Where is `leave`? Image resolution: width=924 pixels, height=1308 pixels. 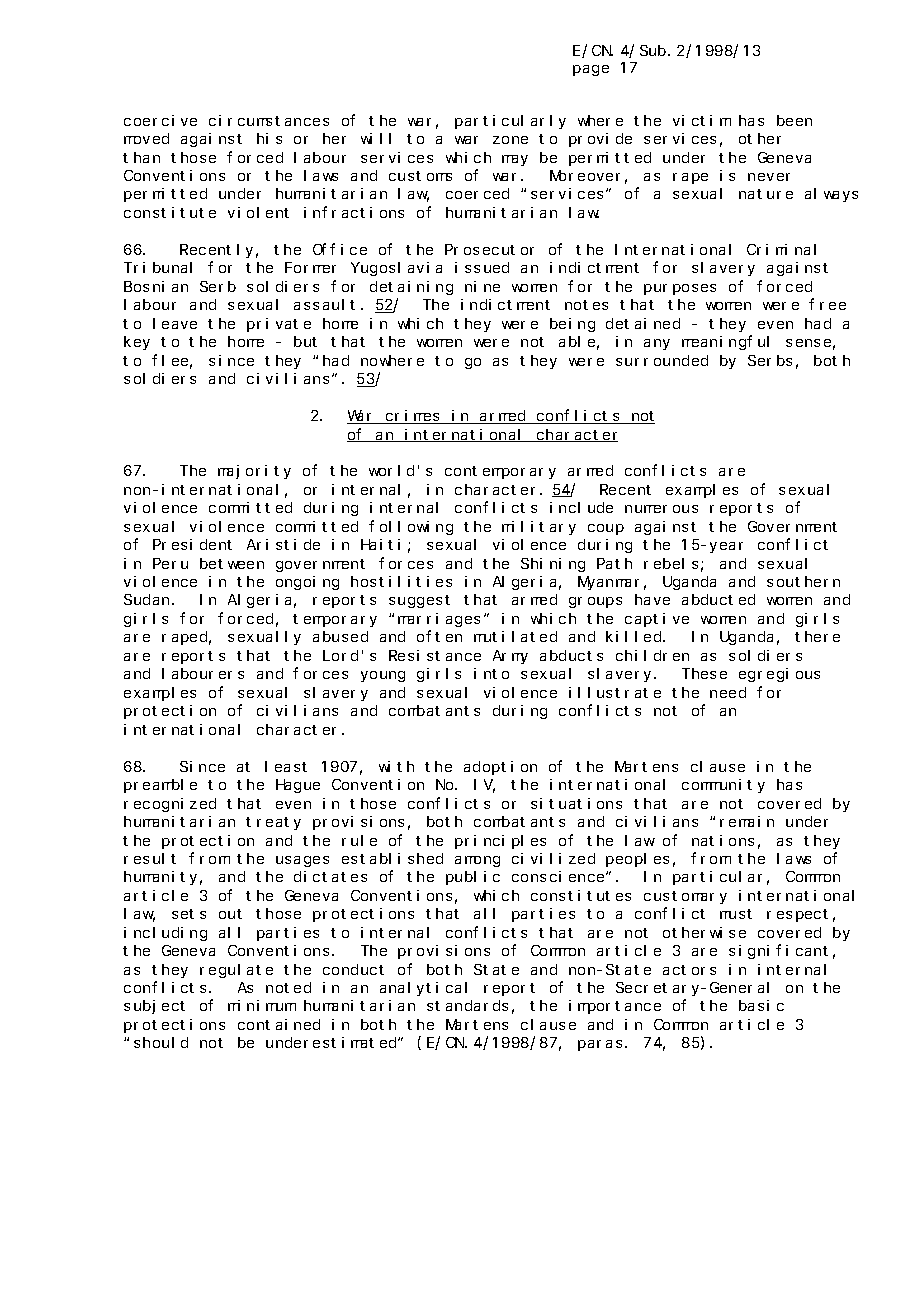 leave is located at coordinates (175, 323).
